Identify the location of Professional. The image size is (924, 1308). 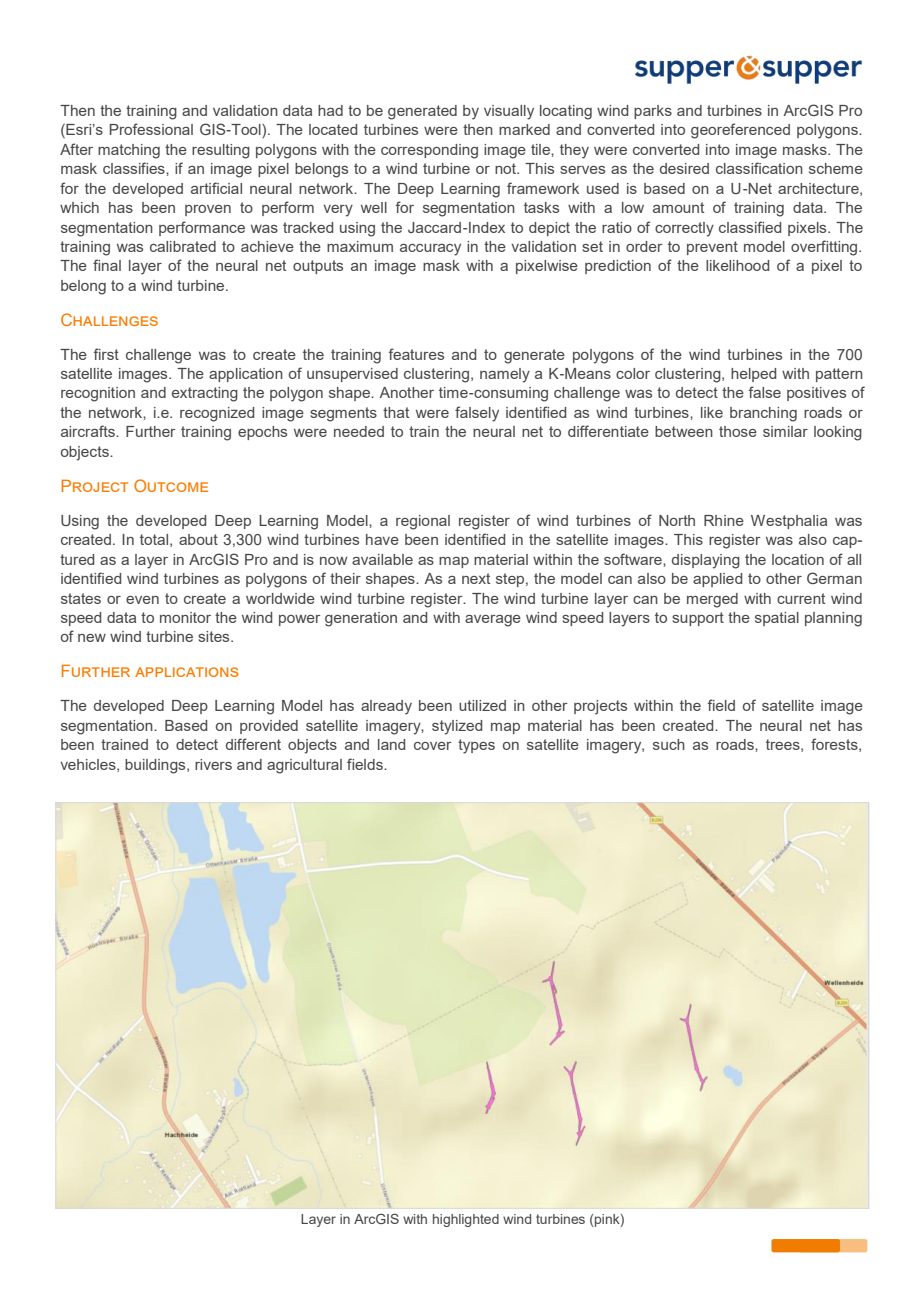
(151, 129).
